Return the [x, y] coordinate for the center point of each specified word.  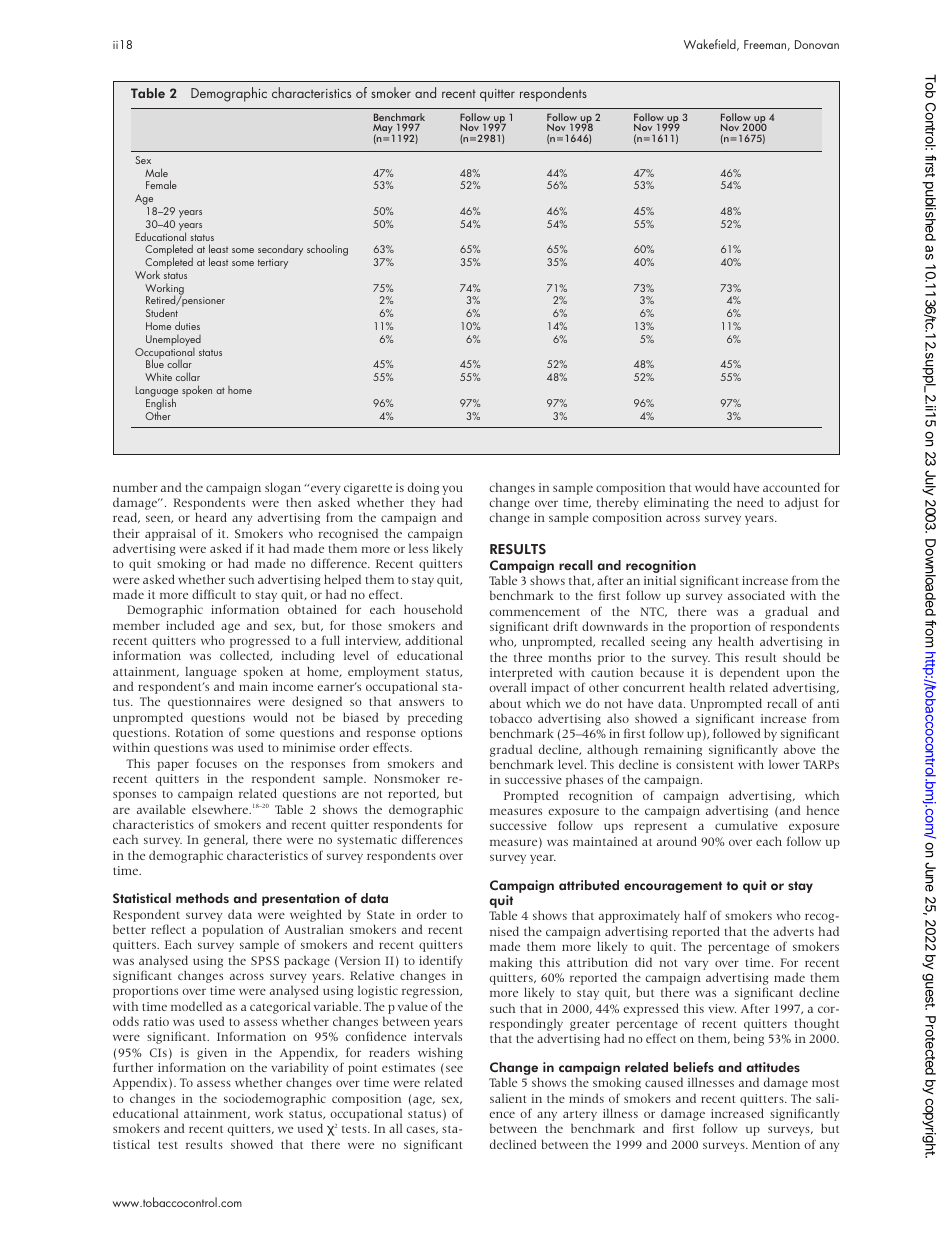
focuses [216, 763]
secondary [280, 250]
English [161, 404]
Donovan [817, 44]
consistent [705, 764]
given [212, 1054]
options [441, 734]
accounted [791, 487]
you [452, 490]
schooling [327, 250]
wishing [440, 1054]
